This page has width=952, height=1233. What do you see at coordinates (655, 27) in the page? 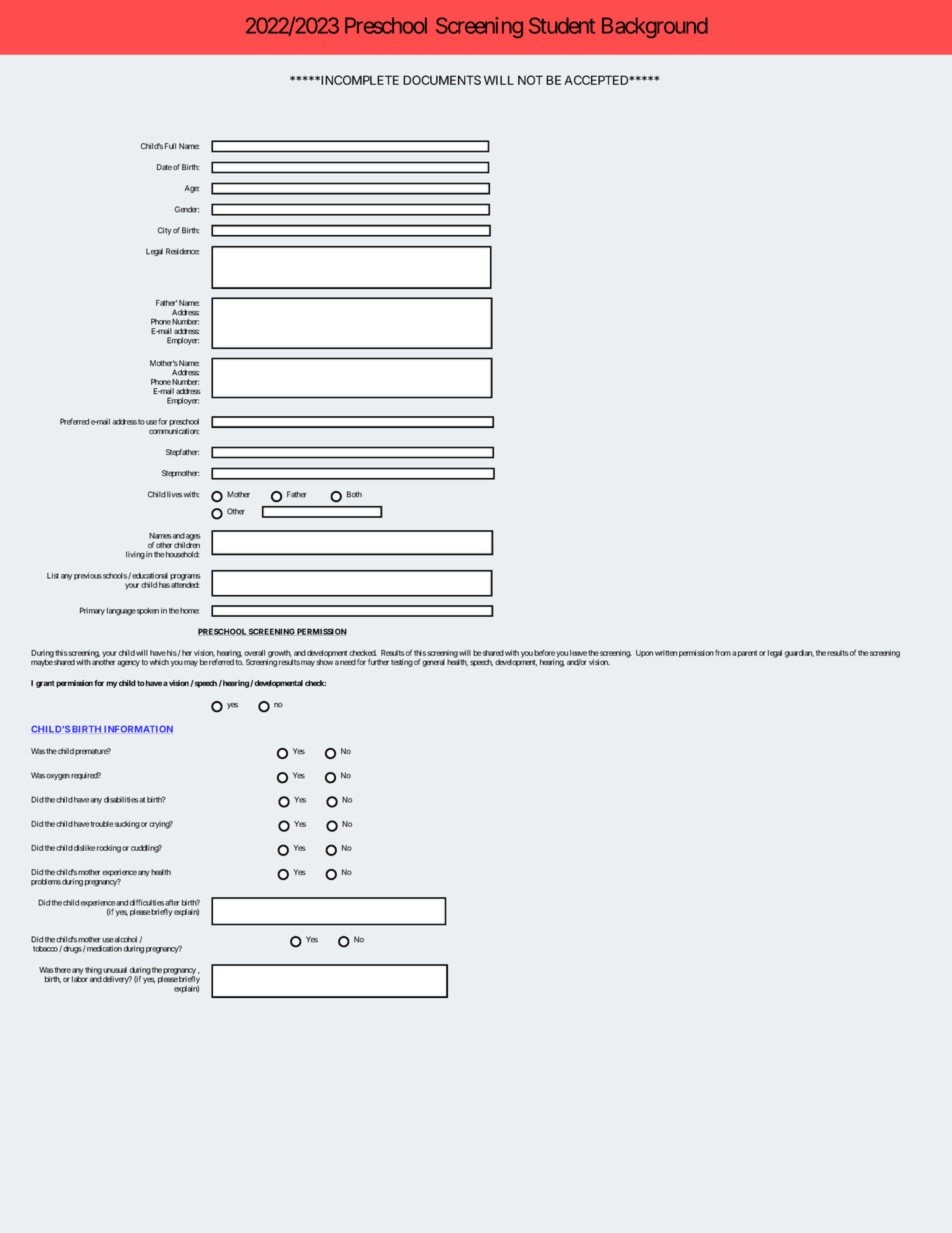
I see `Background` at bounding box center [655, 27].
